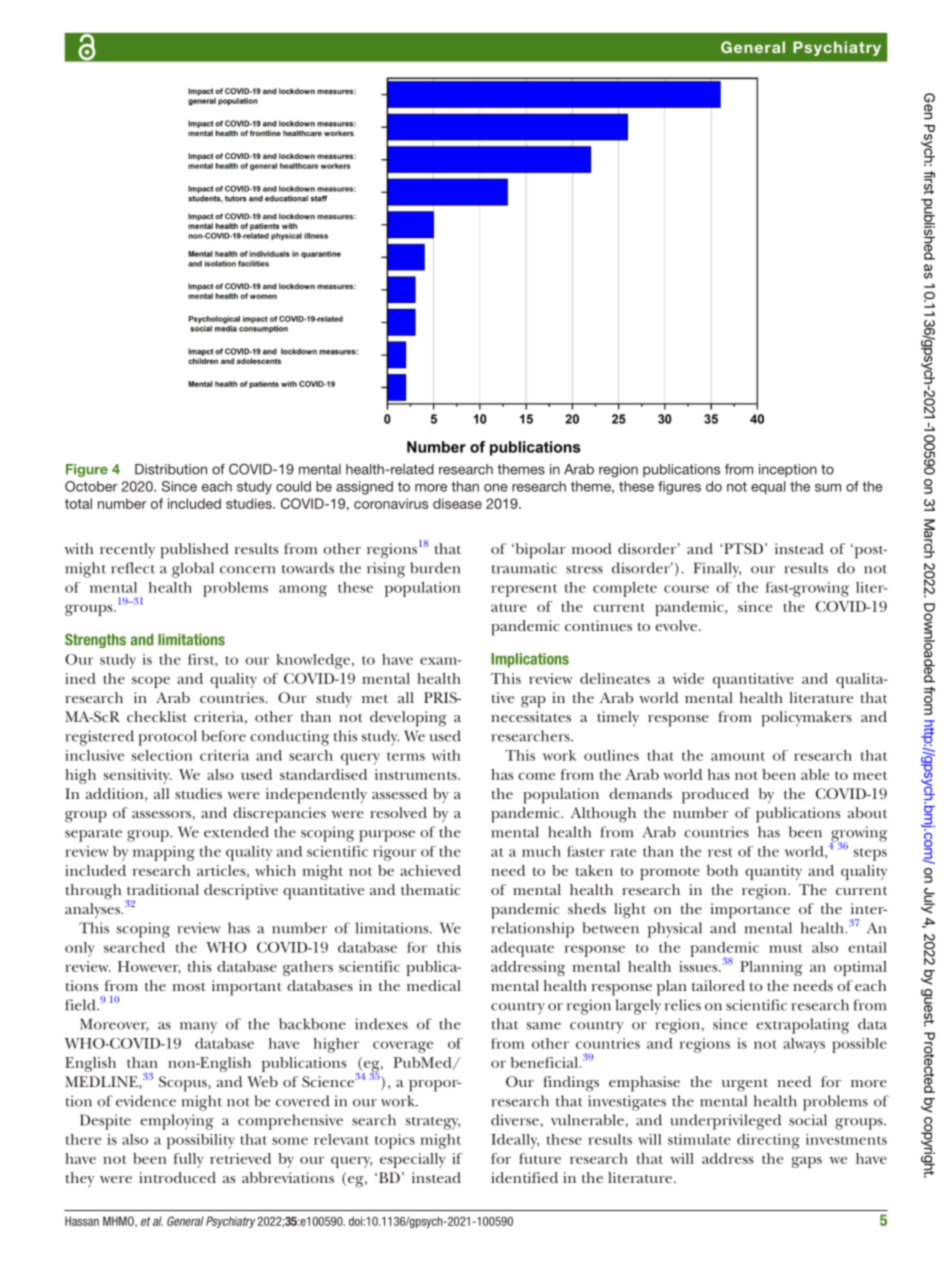 The image size is (952, 1270). What do you see at coordinates (524, 1177) in the screenshot?
I see `identified` at bounding box center [524, 1177].
